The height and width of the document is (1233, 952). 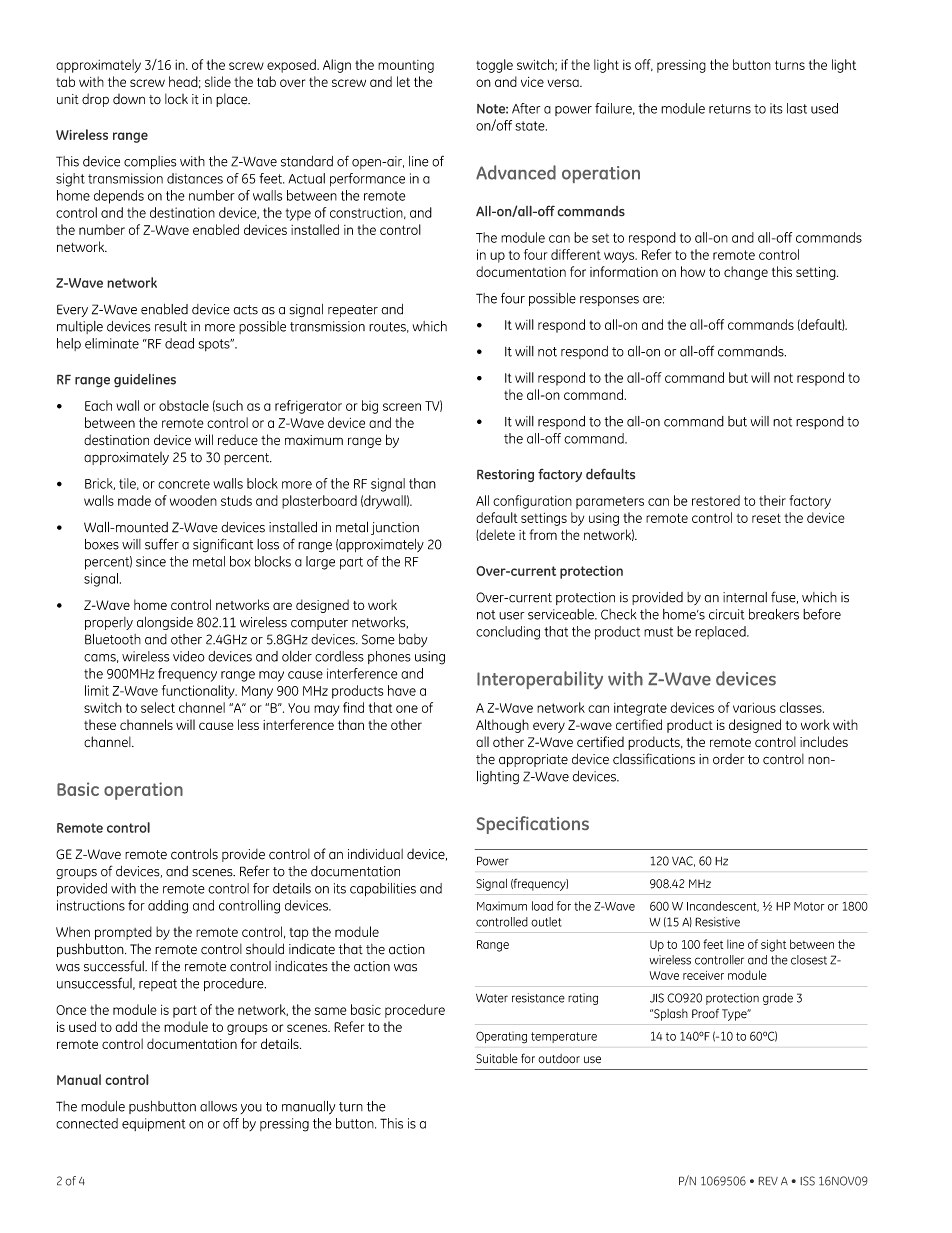 I want to click on equipment, so click(x=154, y=1124).
